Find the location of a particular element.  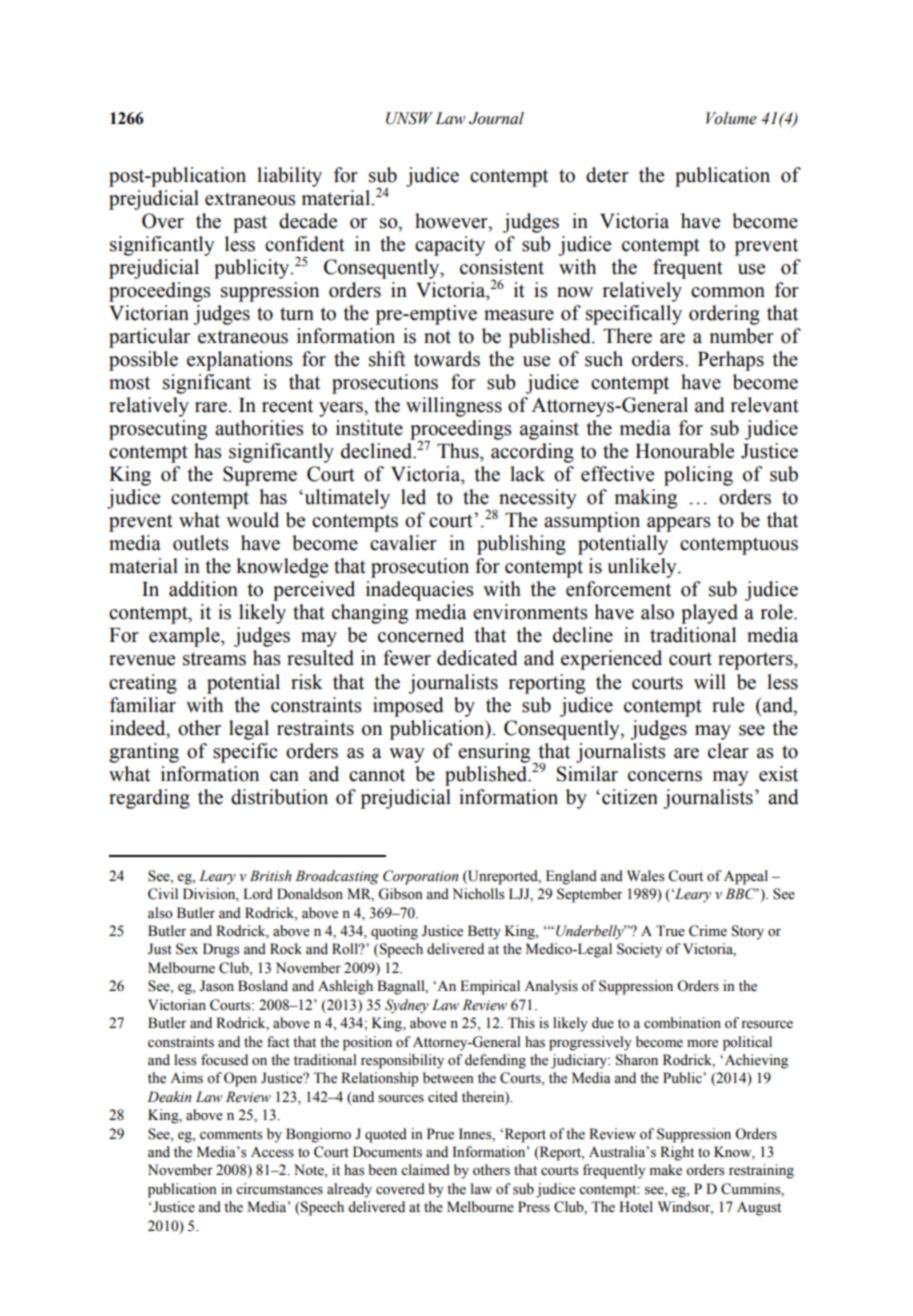

appears is located at coordinates (679, 524).
